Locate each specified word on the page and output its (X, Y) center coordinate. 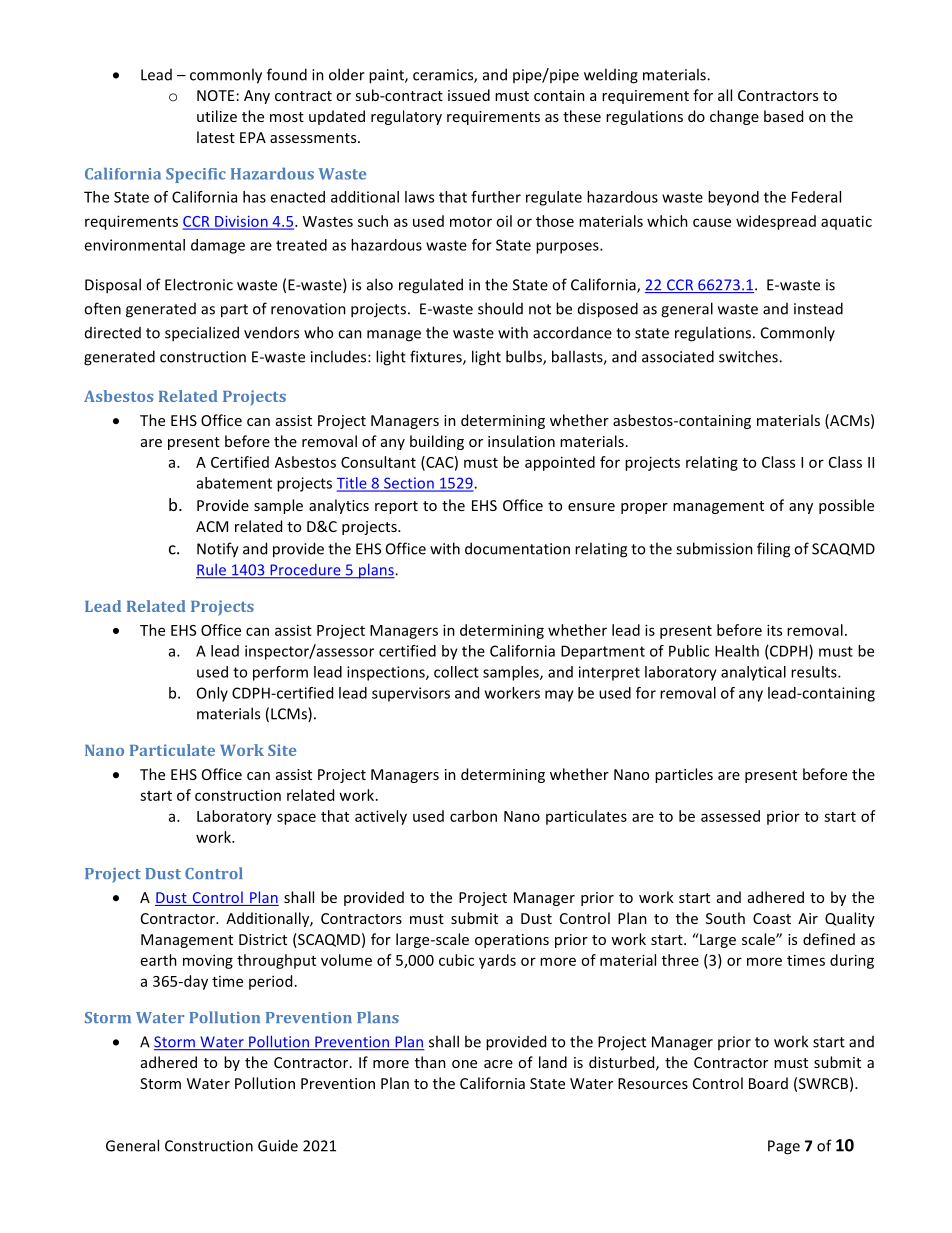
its (774, 630)
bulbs (525, 357)
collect (456, 672)
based (783, 116)
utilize (217, 116)
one (464, 1064)
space (296, 819)
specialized (202, 334)
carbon (473, 816)
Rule (212, 571)
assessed (730, 816)
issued (469, 95)
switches (749, 356)
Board (768, 1083)
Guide (278, 1145)
